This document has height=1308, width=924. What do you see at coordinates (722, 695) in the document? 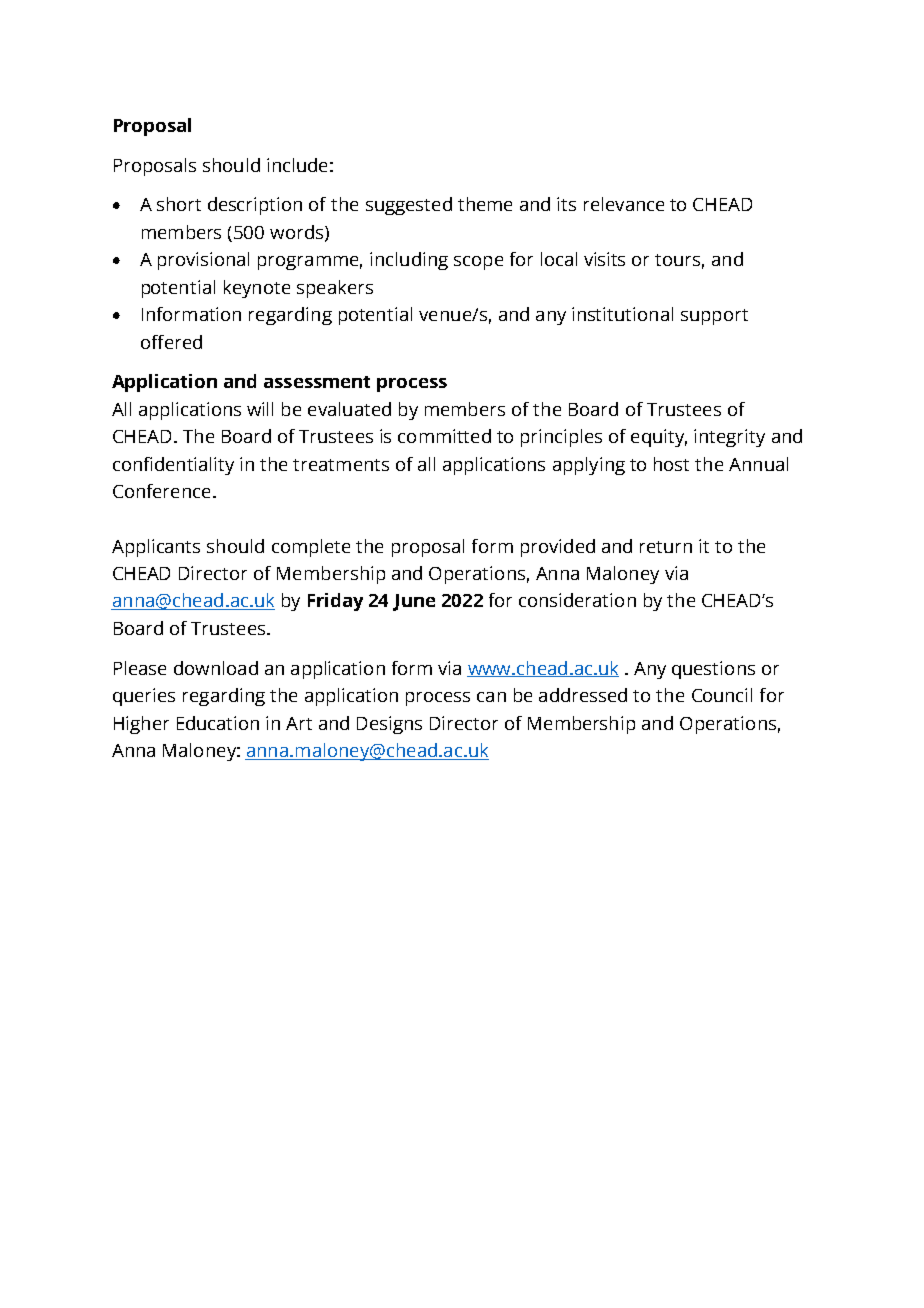
I see `Council` at bounding box center [722, 695].
